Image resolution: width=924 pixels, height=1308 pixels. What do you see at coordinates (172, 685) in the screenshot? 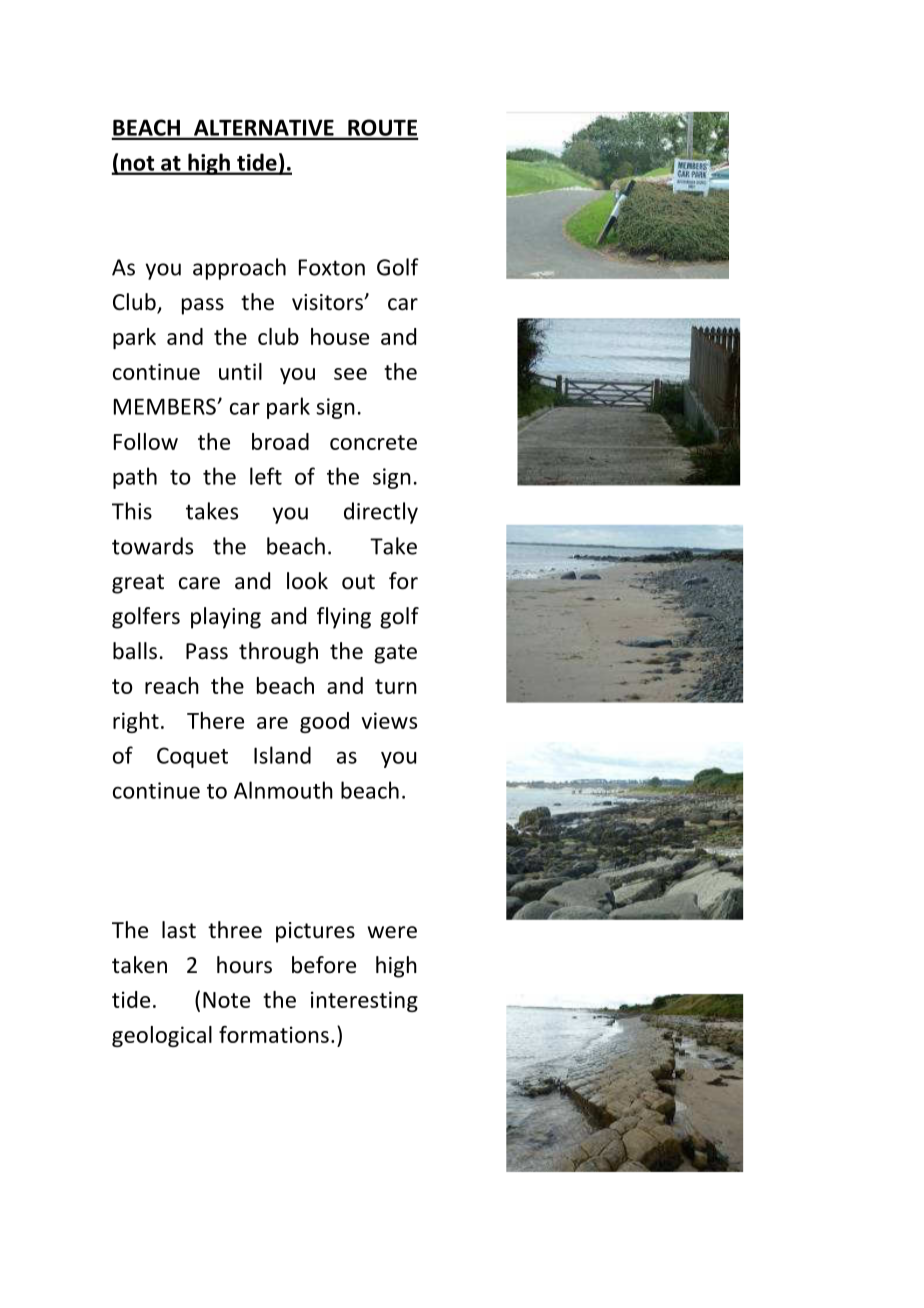
I see `reach` at bounding box center [172, 685].
